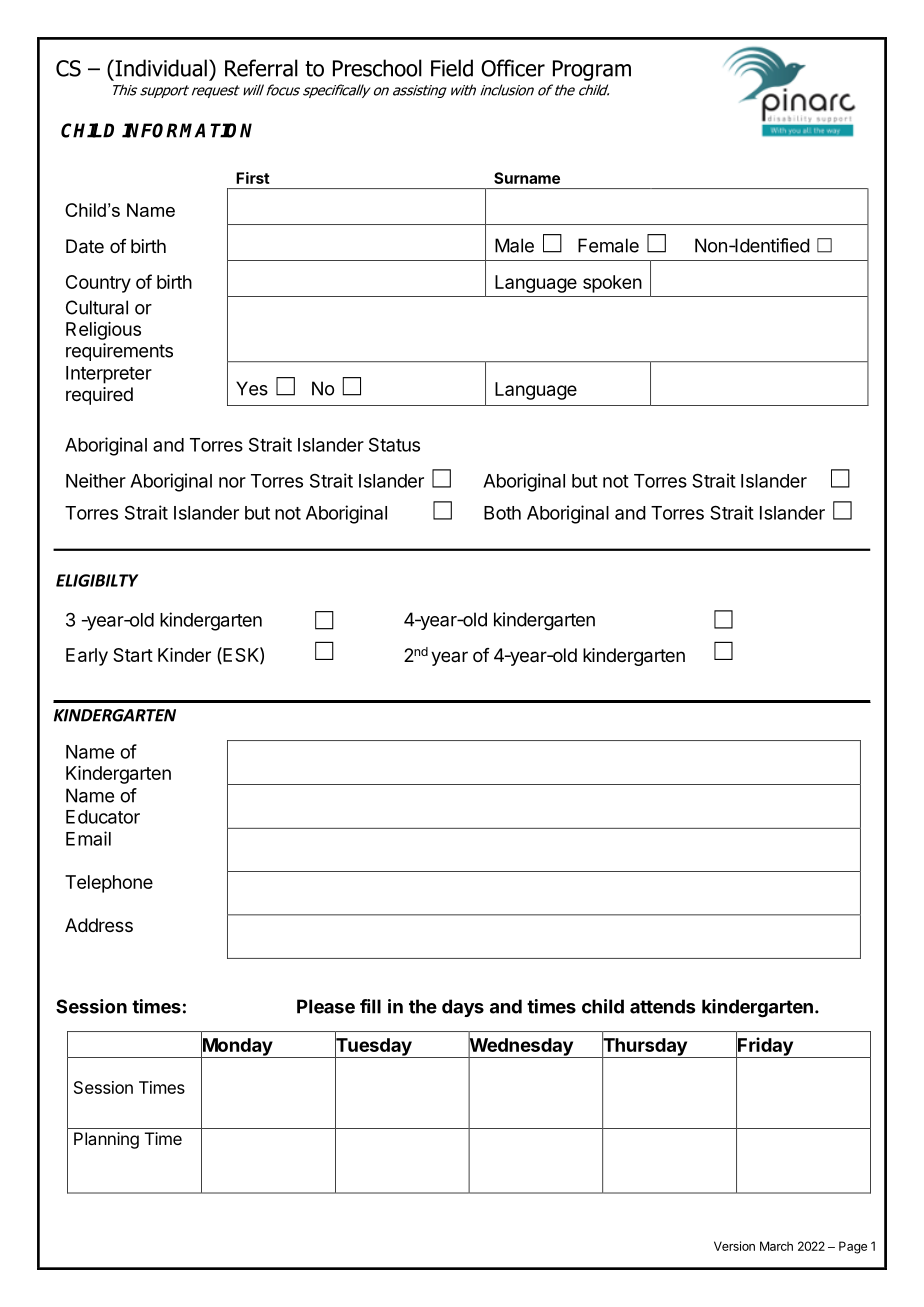 Image resolution: width=924 pixels, height=1307 pixels. I want to click on Interpreter, so click(109, 375).
